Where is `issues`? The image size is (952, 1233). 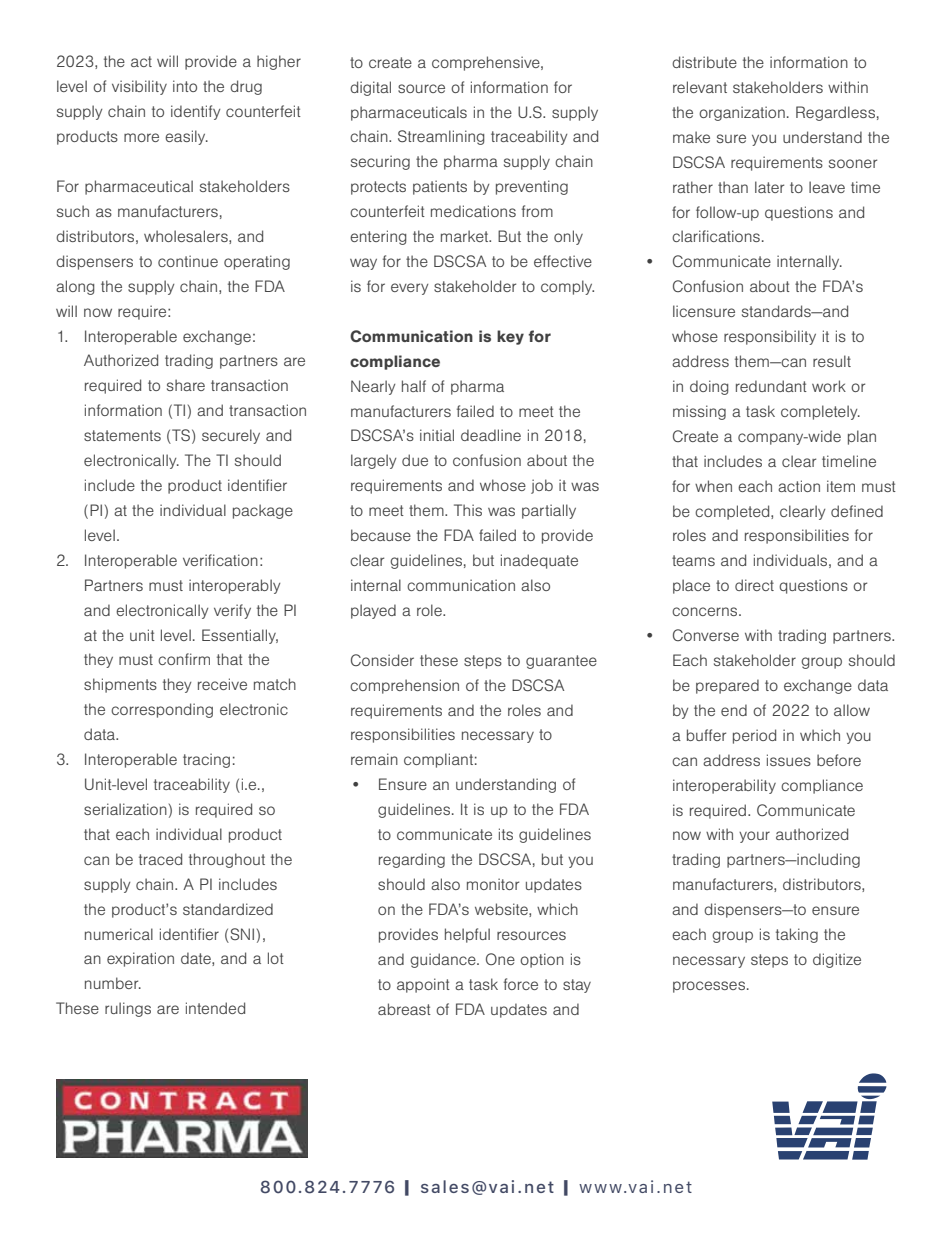 issues is located at coordinates (789, 760).
